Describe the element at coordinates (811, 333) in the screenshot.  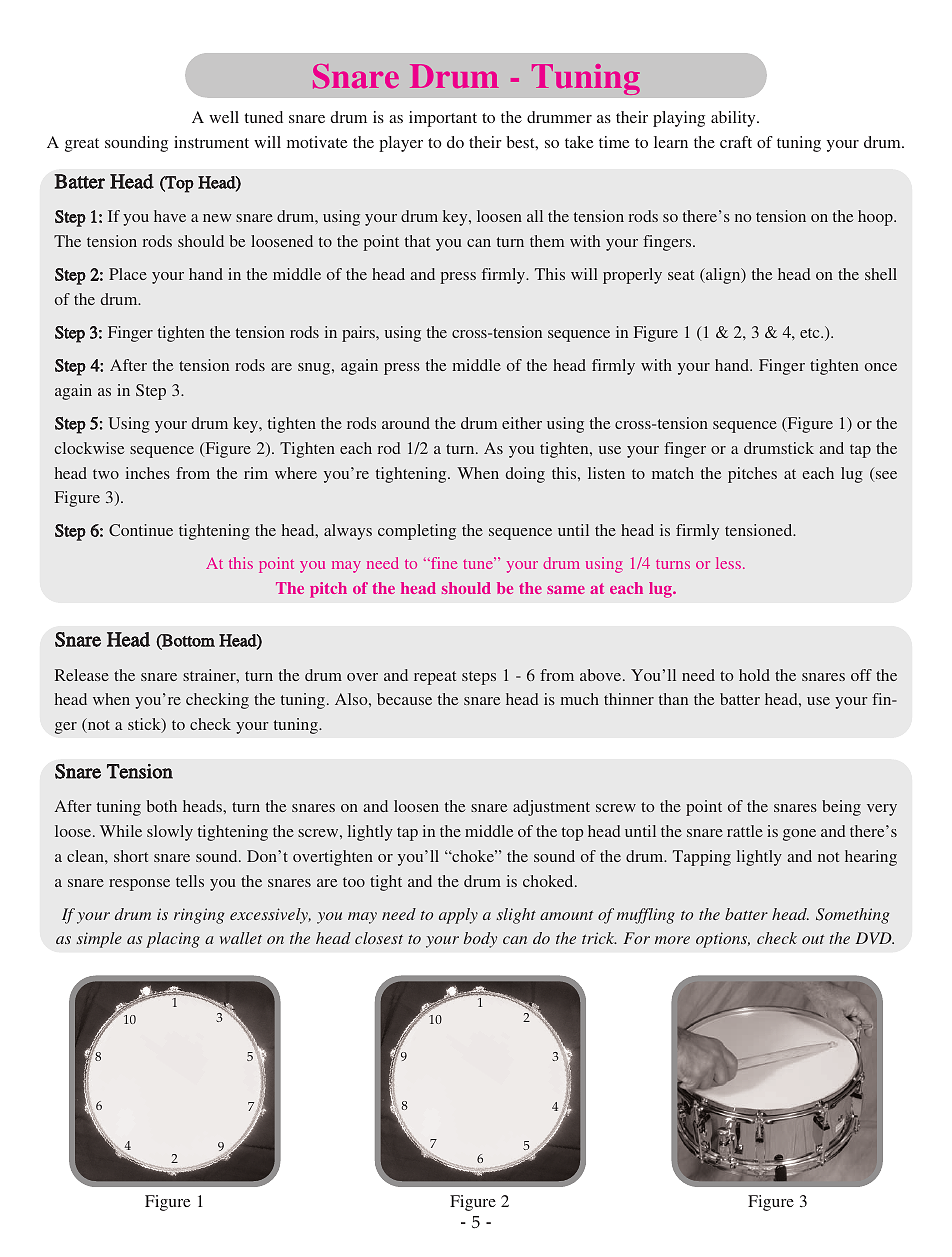
I see `etc` at that location.
